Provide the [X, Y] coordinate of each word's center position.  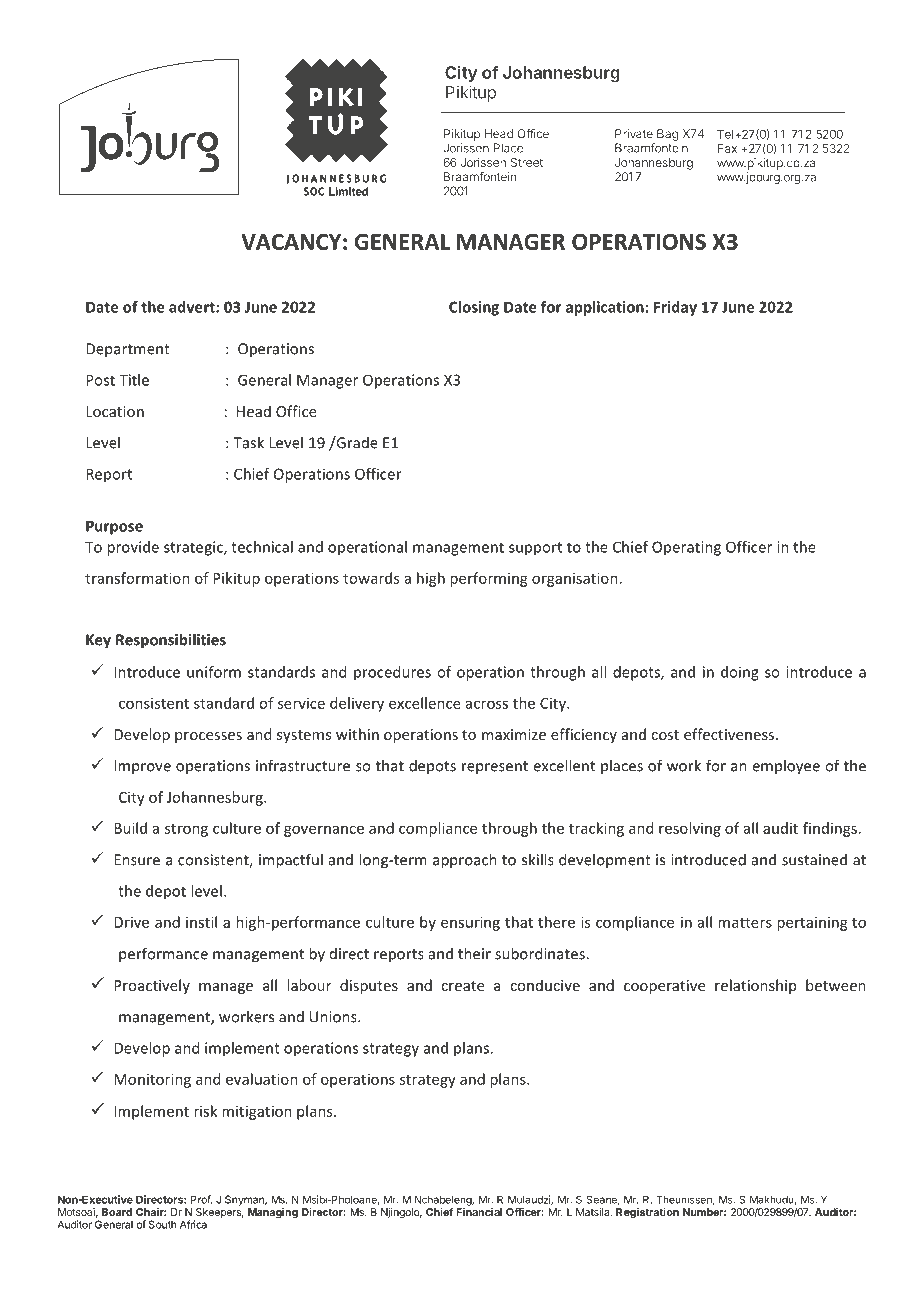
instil [201, 922]
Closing [474, 308]
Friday [675, 308]
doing [740, 673]
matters [745, 923]
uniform [214, 672]
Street [527, 162]
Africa [193, 1224]
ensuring [470, 923]
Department [128, 350]
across [487, 704]
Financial [479, 1212]
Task [249, 442]
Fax [727, 148]
